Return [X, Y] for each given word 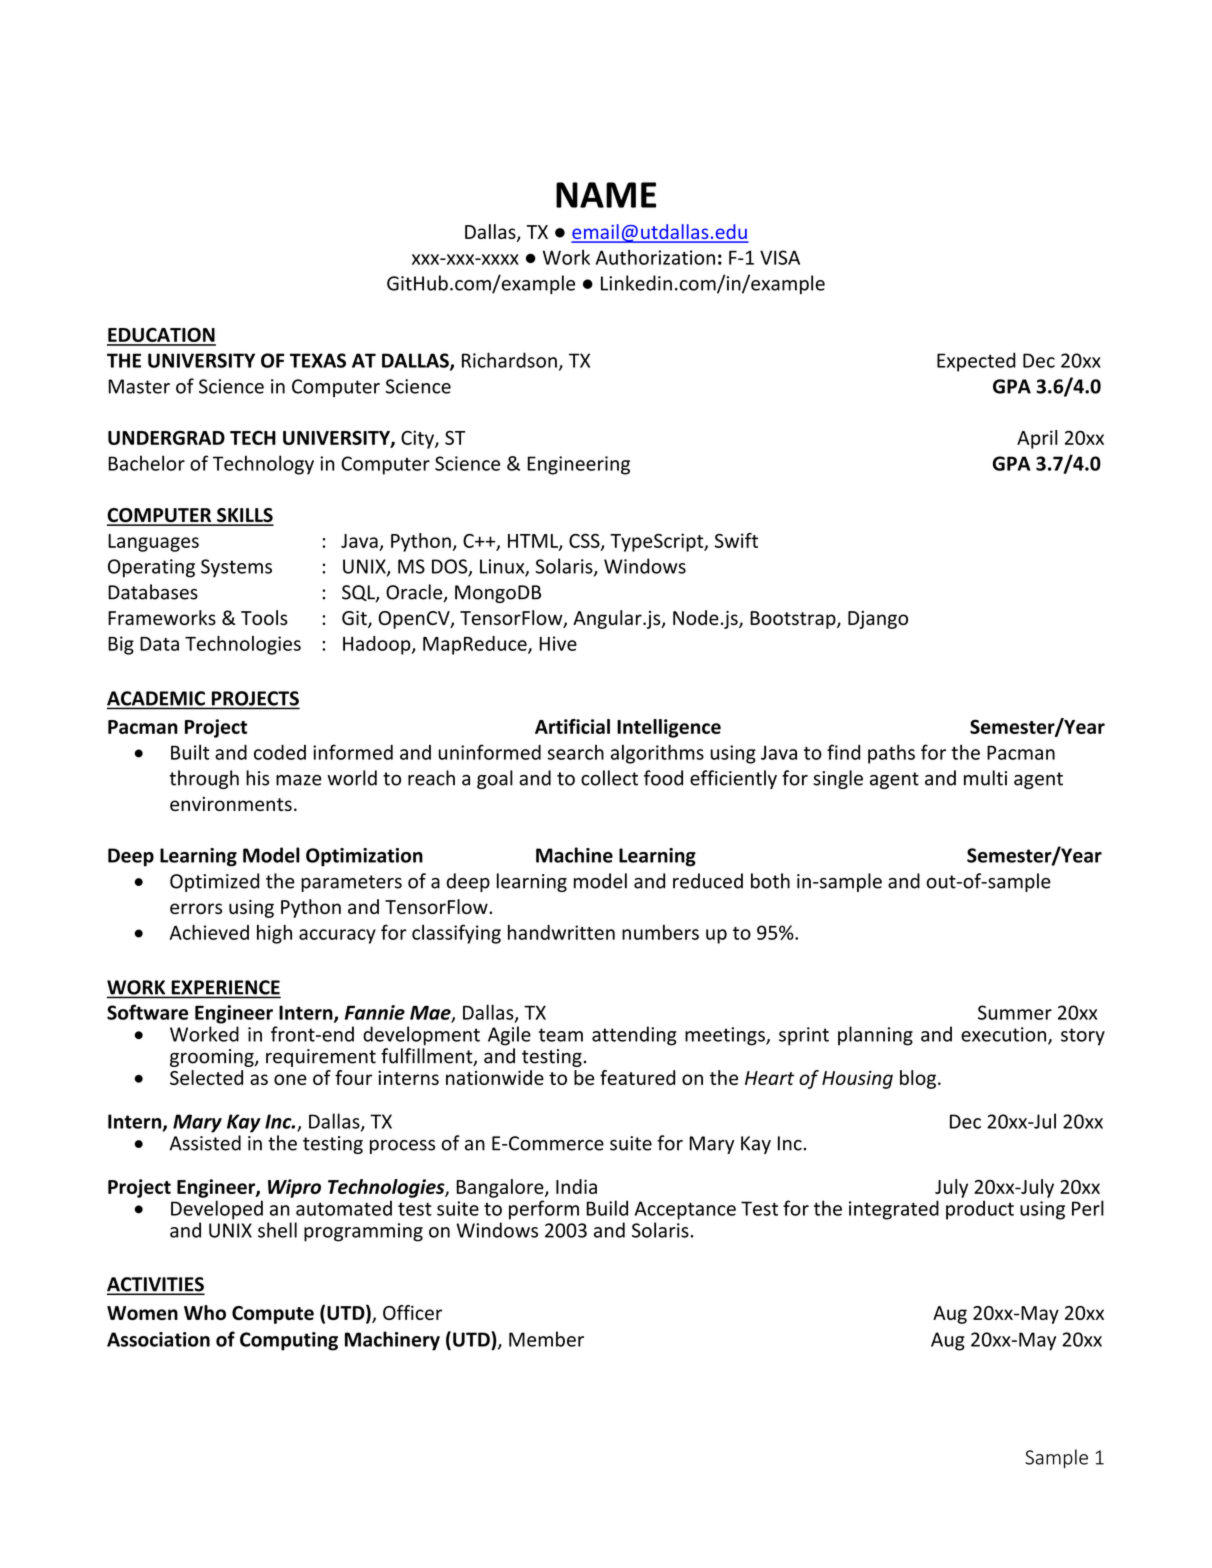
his [257, 778]
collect [609, 778]
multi [985, 778]
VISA [780, 257]
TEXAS [318, 360]
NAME [606, 195]
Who [205, 1312]
